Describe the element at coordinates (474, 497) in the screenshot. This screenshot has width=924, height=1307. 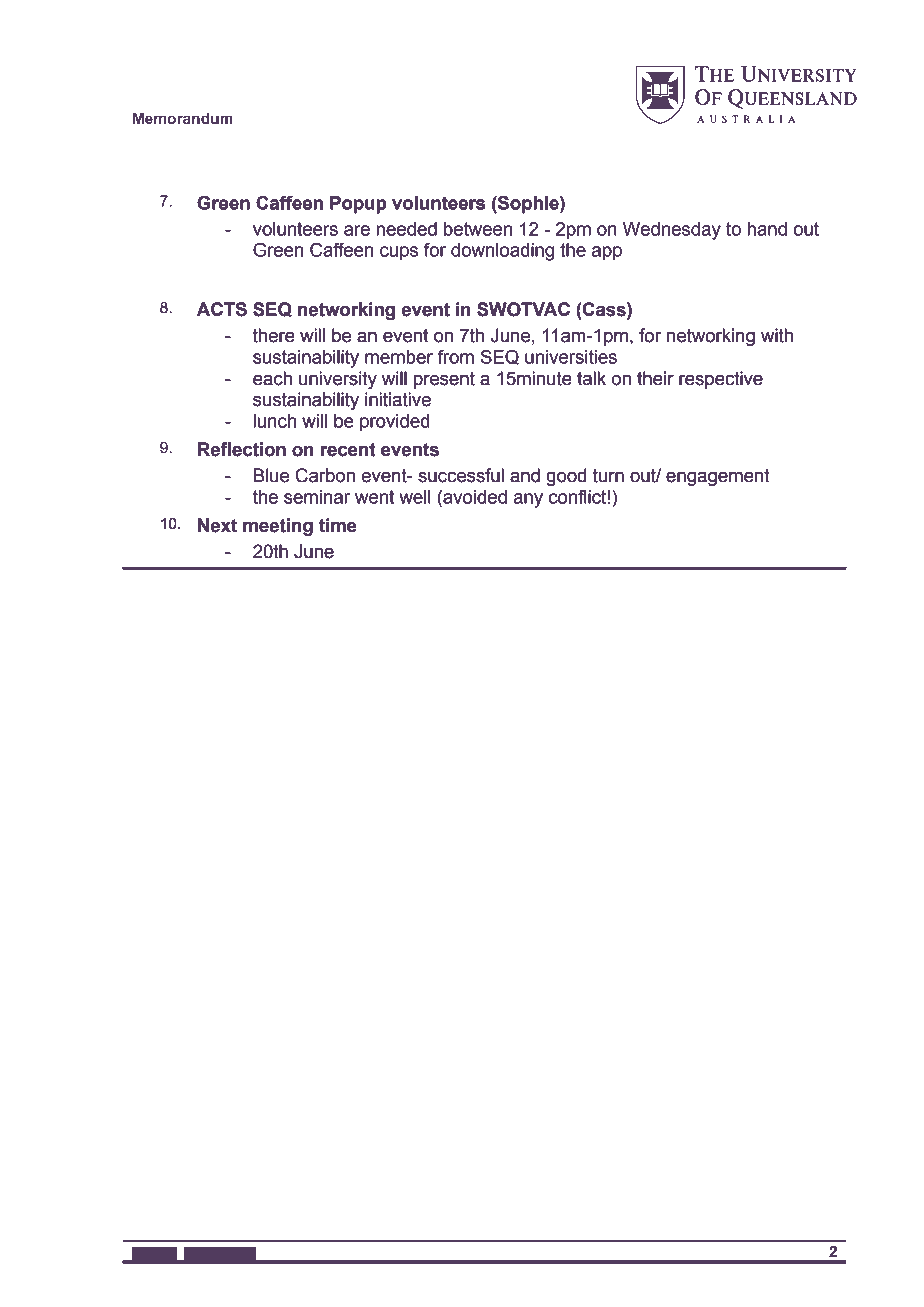
I see `avoided` at that location.
